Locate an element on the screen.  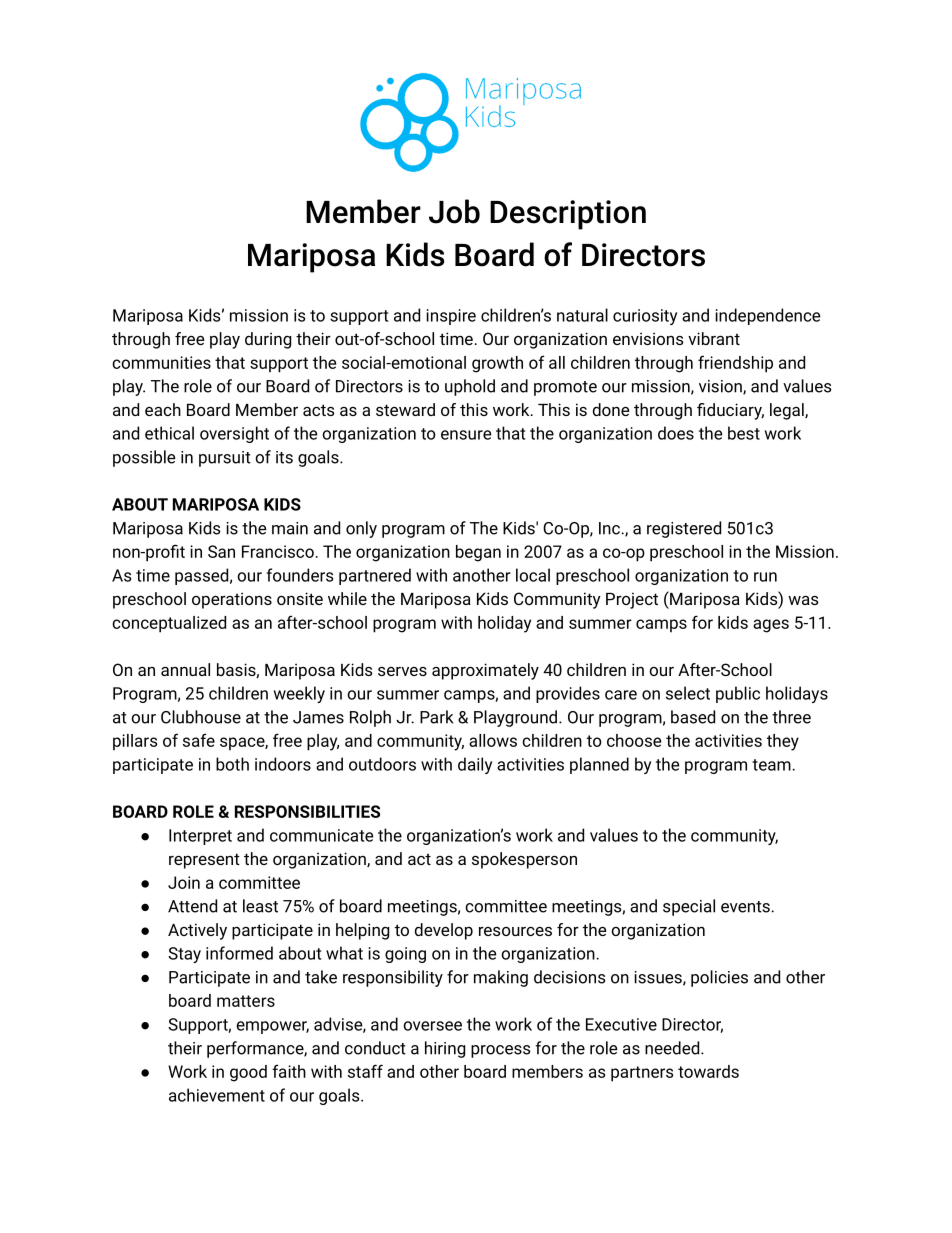
uphold is located at coordinates (470, 387).
